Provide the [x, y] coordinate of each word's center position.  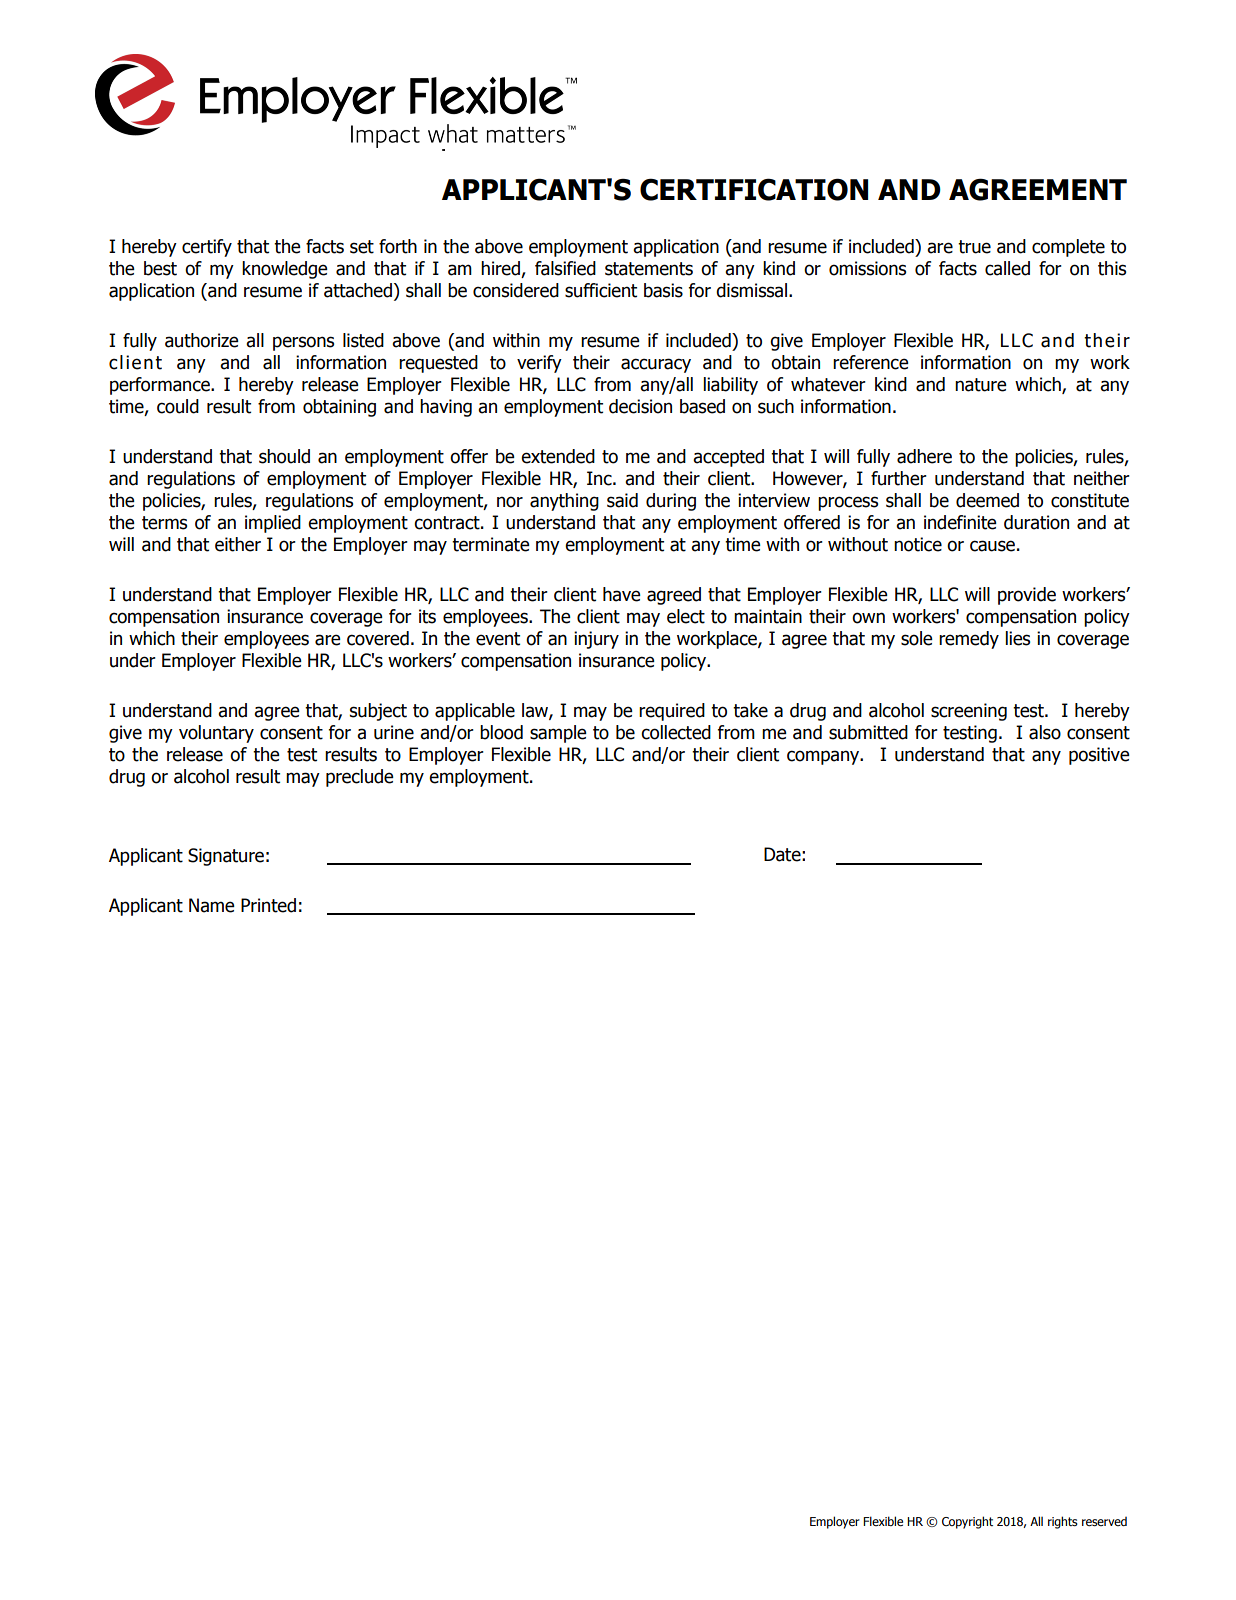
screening [969, 712]
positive [1099, 756]
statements [649, 269]
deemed [987, 500]
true [974, 247]
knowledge [285, 270]
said [622, 500]
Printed [268, 905]
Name [212, 905]
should [284, 456]
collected [676, 732]
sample [558, 734]
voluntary [216, 734]
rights [1063, 1522]
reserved [1104, 1522]
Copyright [967, 1522]
